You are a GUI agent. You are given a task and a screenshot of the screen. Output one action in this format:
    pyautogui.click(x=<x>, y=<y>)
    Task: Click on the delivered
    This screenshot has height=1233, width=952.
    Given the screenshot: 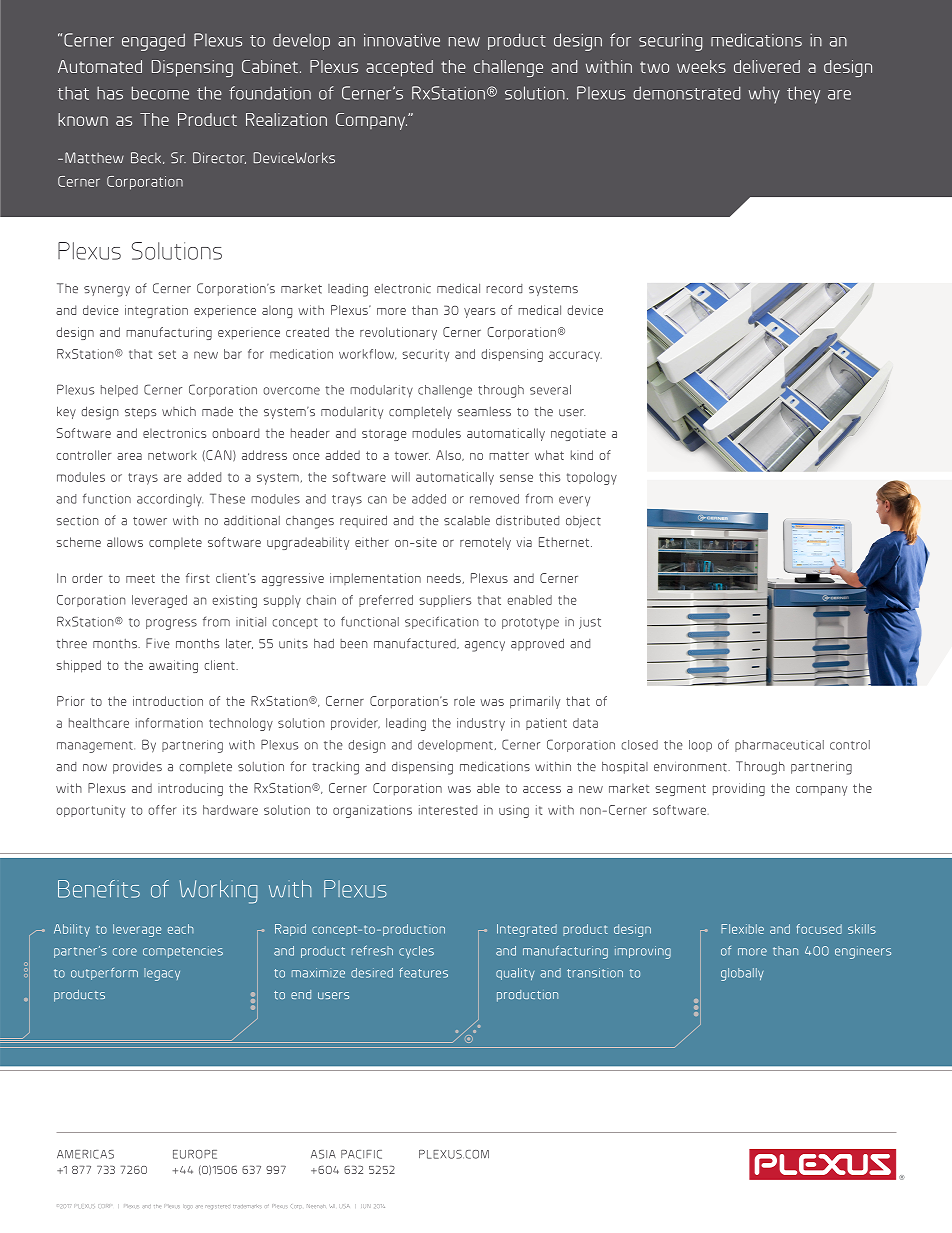 What is the action you would take?
    pyautogui.click(x=767, y=66)
